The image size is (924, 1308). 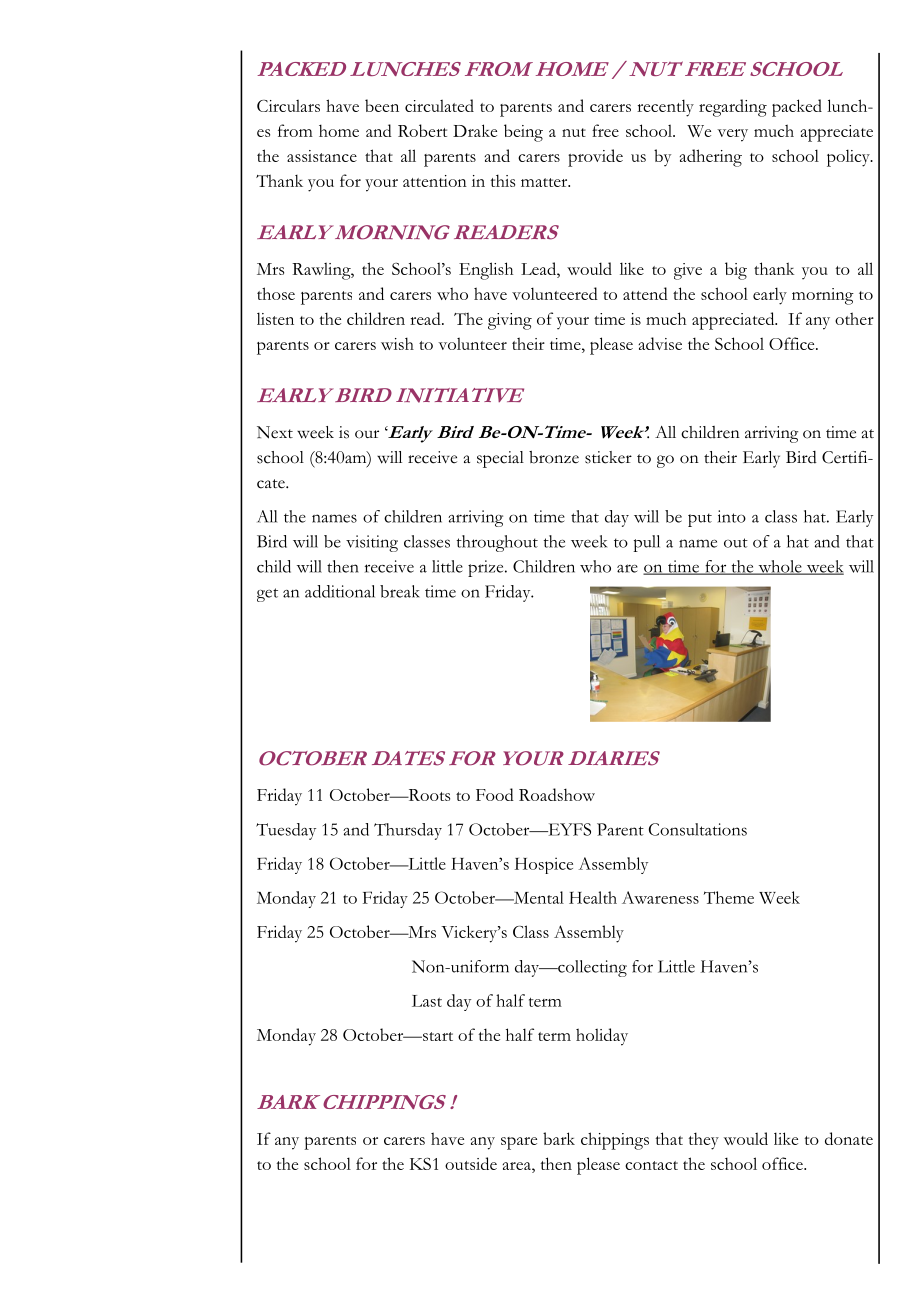 I want to click on assistance, so click(x=322, y=156).
